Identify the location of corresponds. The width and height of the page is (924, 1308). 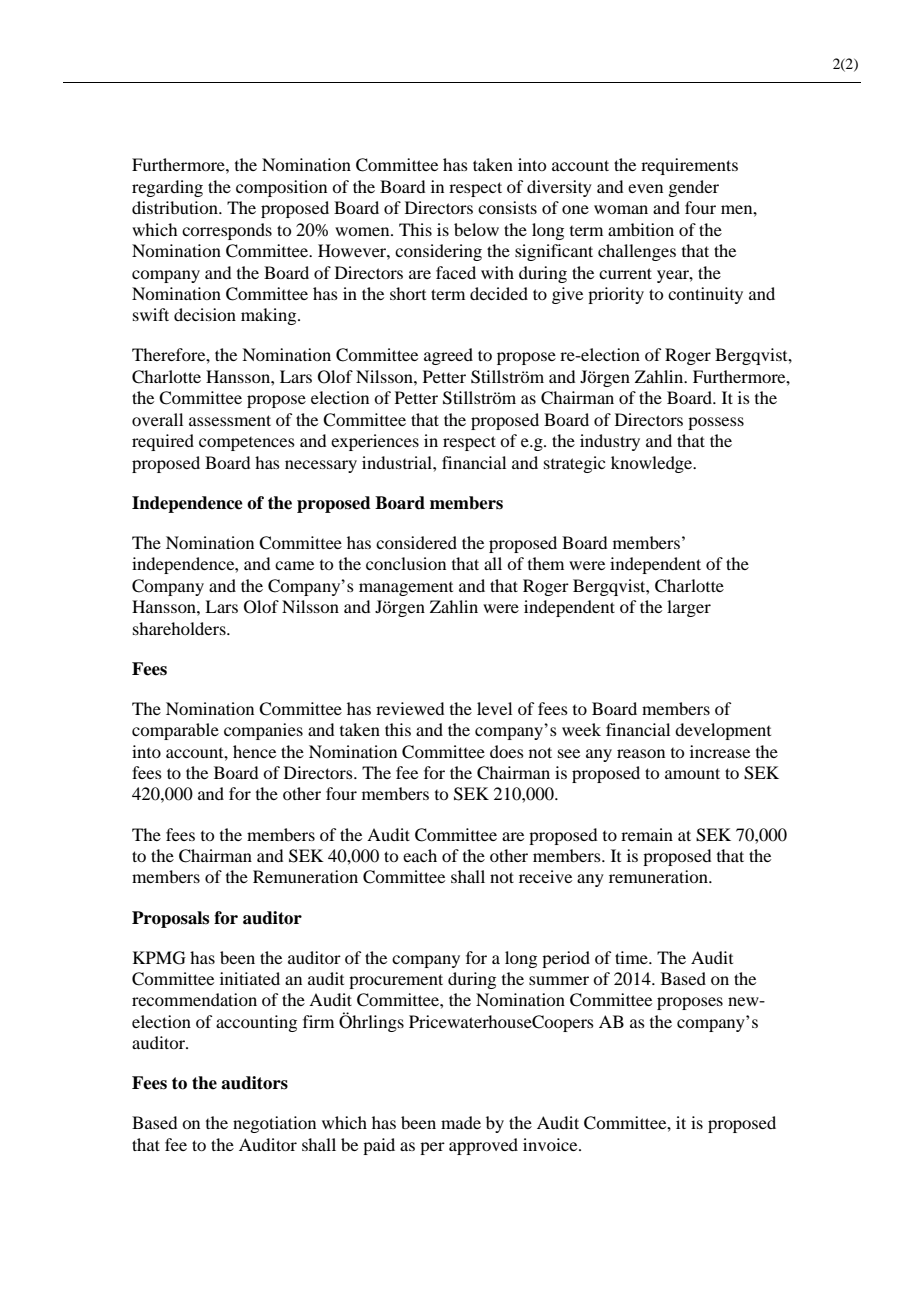
(227, 231).
